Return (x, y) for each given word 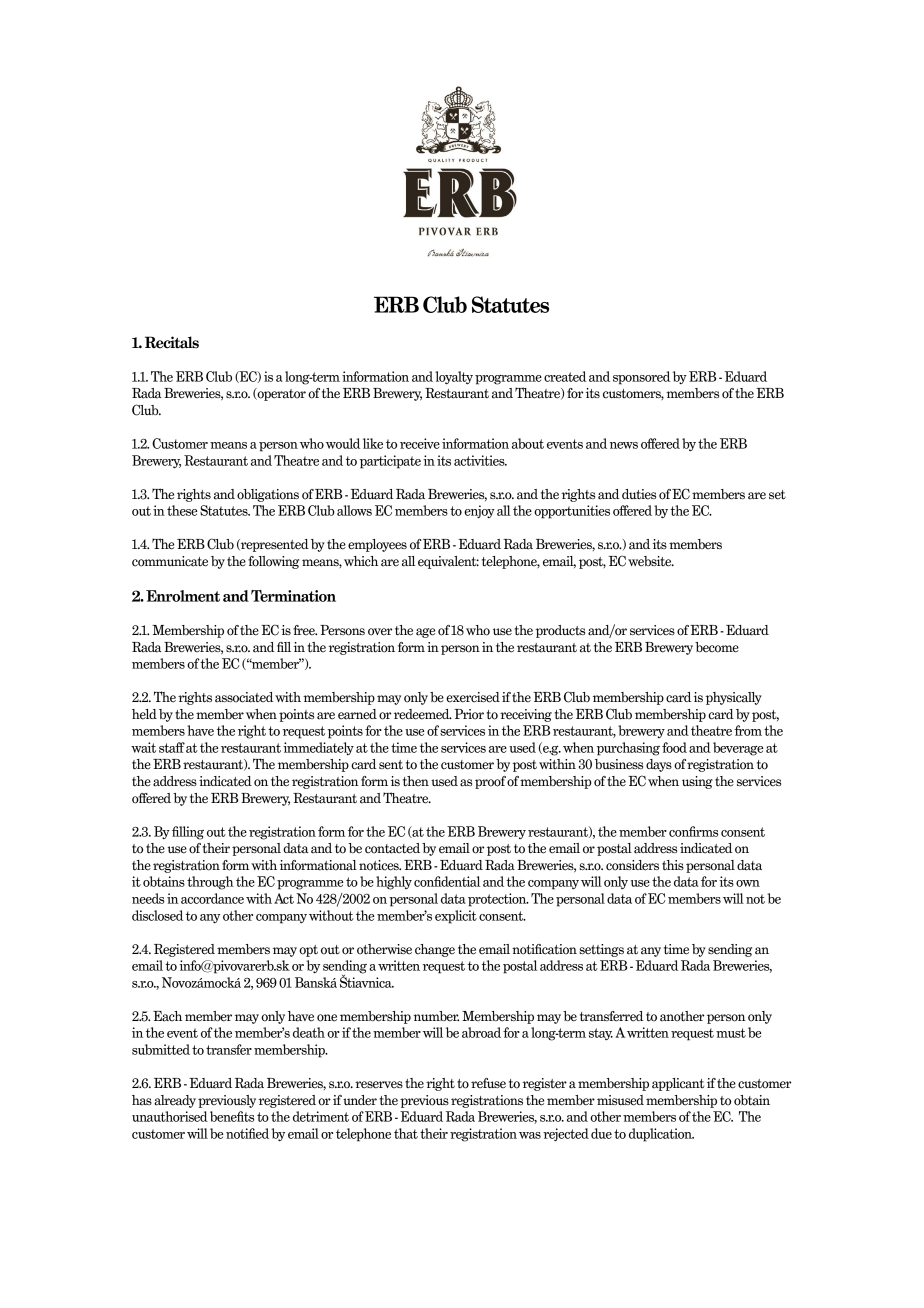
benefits (232, 1116)
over (380, 632)
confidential (447, 881)
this (673, 865)
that (406, 1133)
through (210, 883)
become (717, 647)
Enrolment (183, 596)
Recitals (172, 342)
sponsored (641, 378)
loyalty (454, 378)
